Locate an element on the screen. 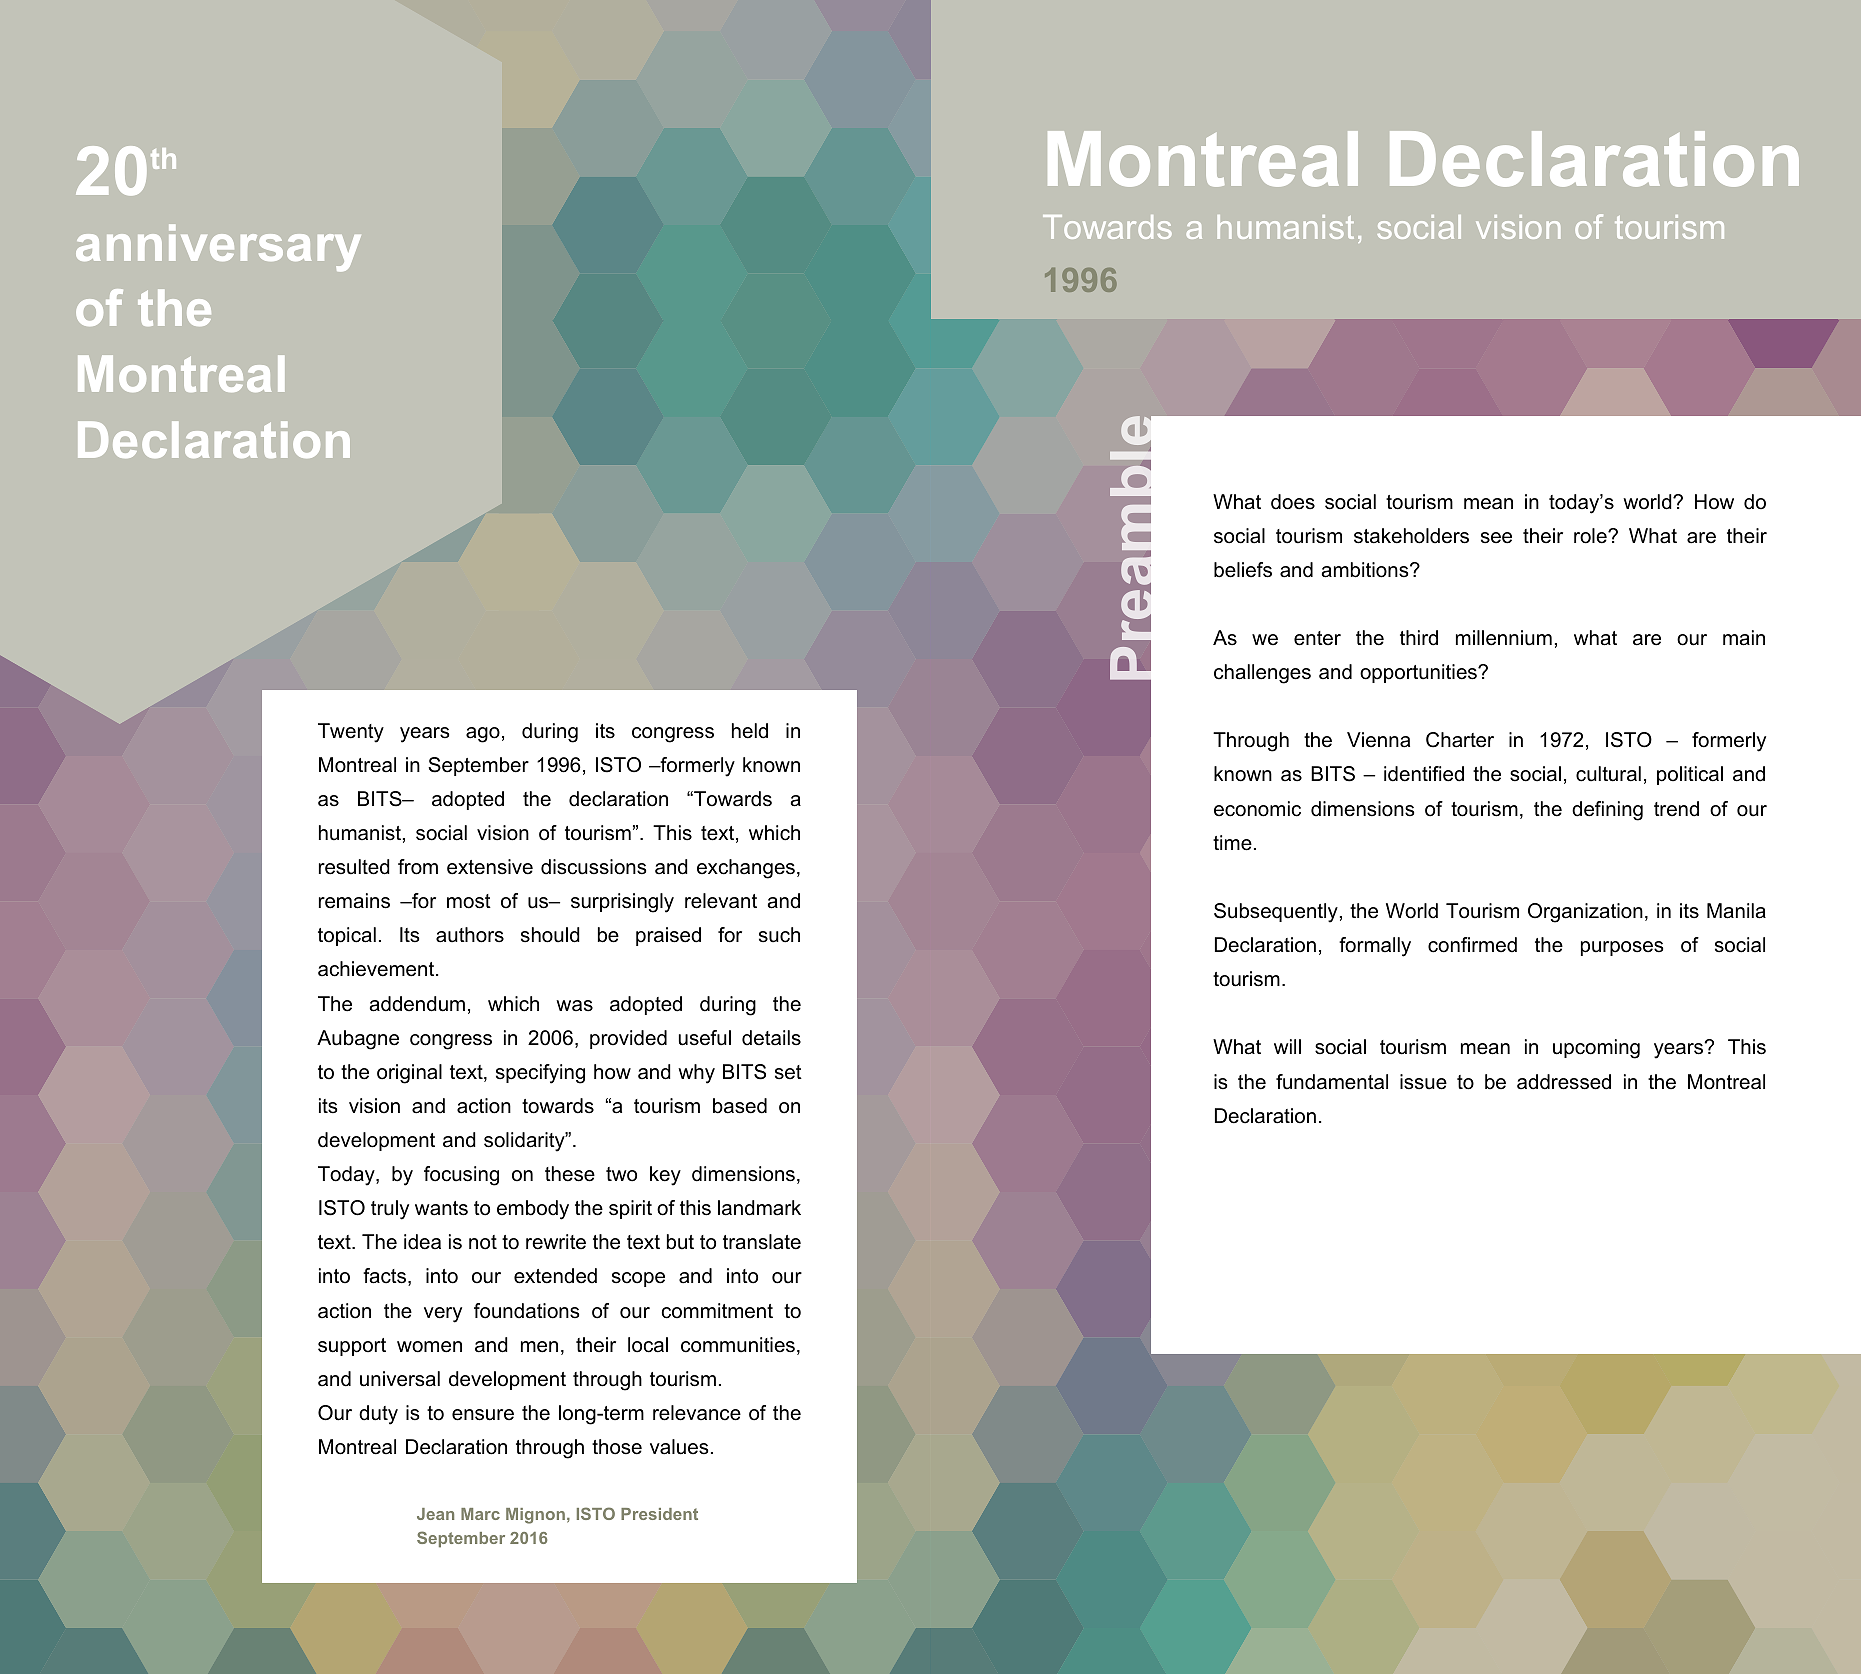  does is located at coordinates (1293, 502).
